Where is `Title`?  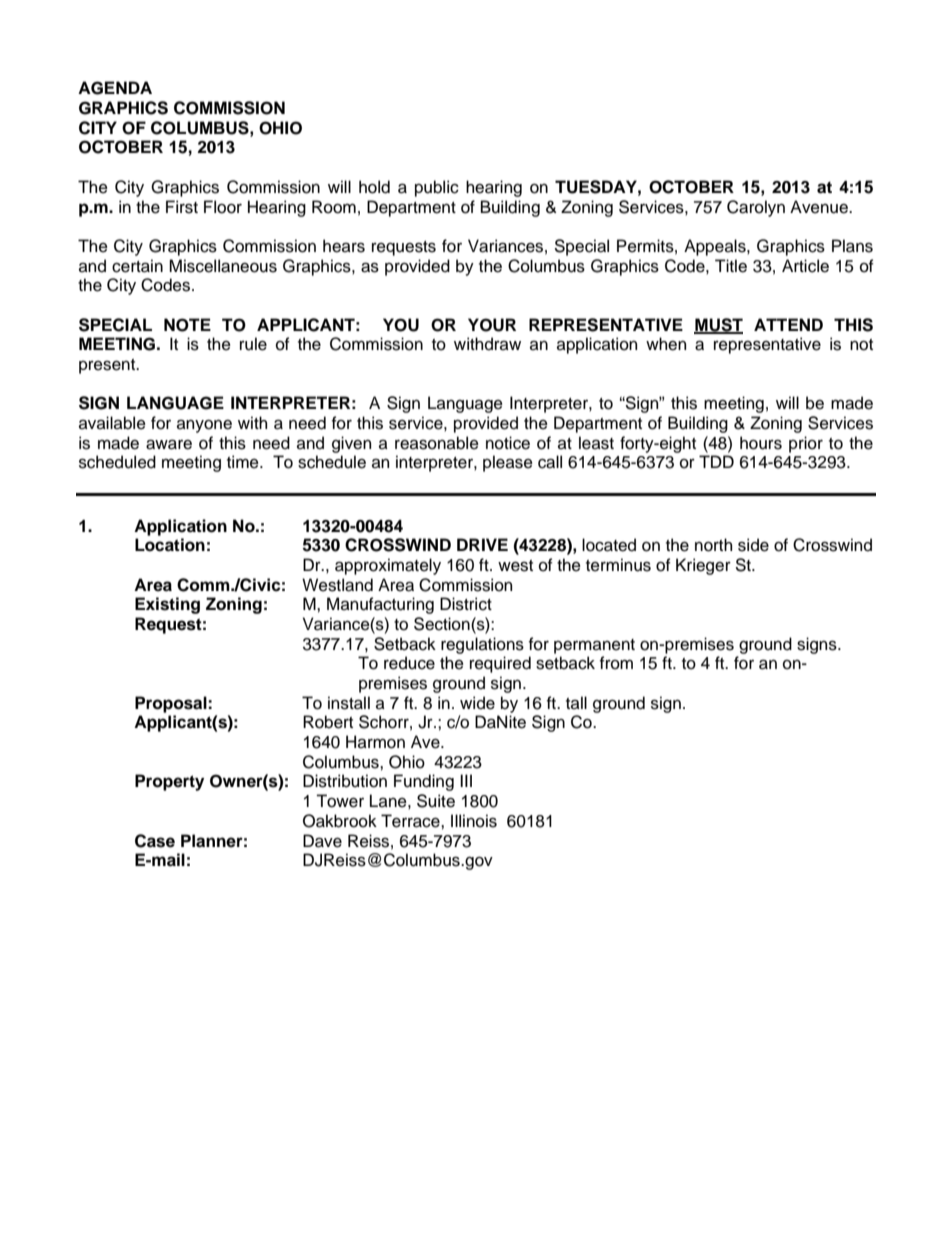 Title is located at coordinates (731, 266).
